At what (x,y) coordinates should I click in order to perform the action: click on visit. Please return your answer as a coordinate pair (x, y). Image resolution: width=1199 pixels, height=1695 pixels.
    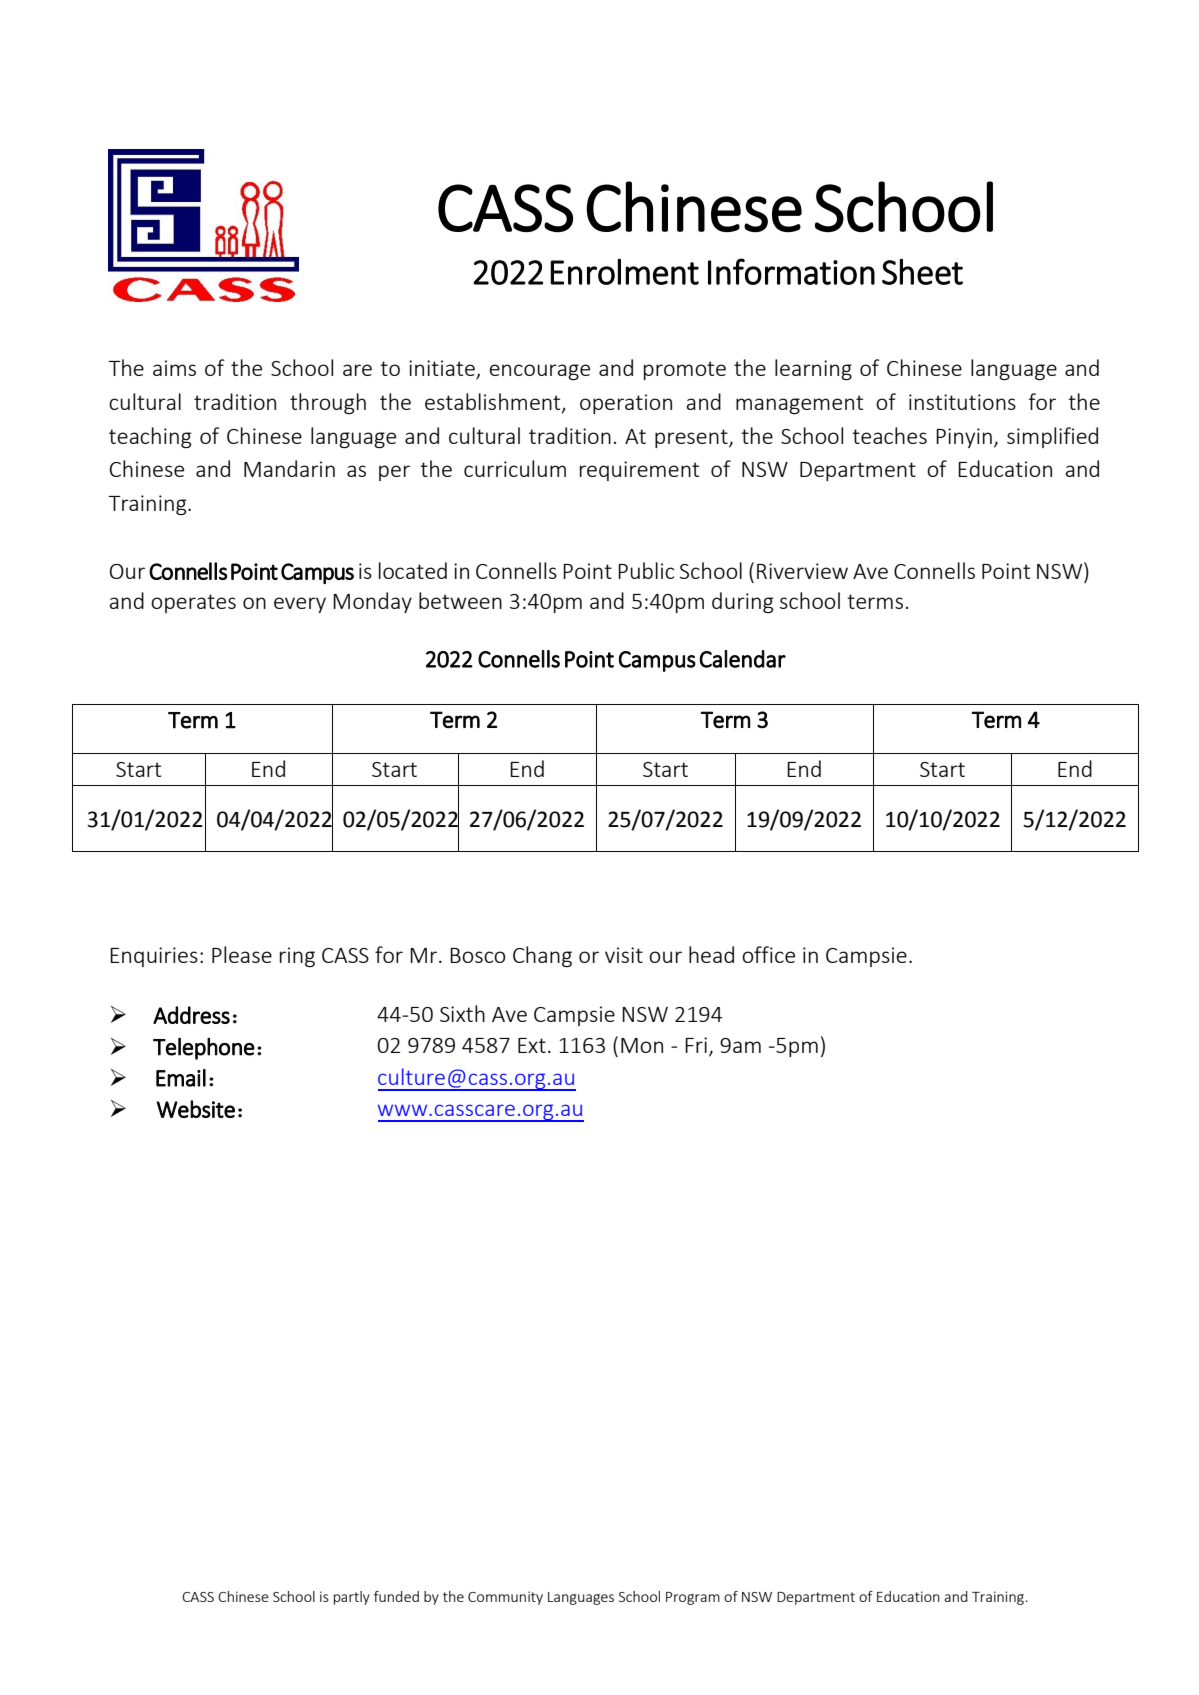
    Looking at the image, I should click on (624, 955).
